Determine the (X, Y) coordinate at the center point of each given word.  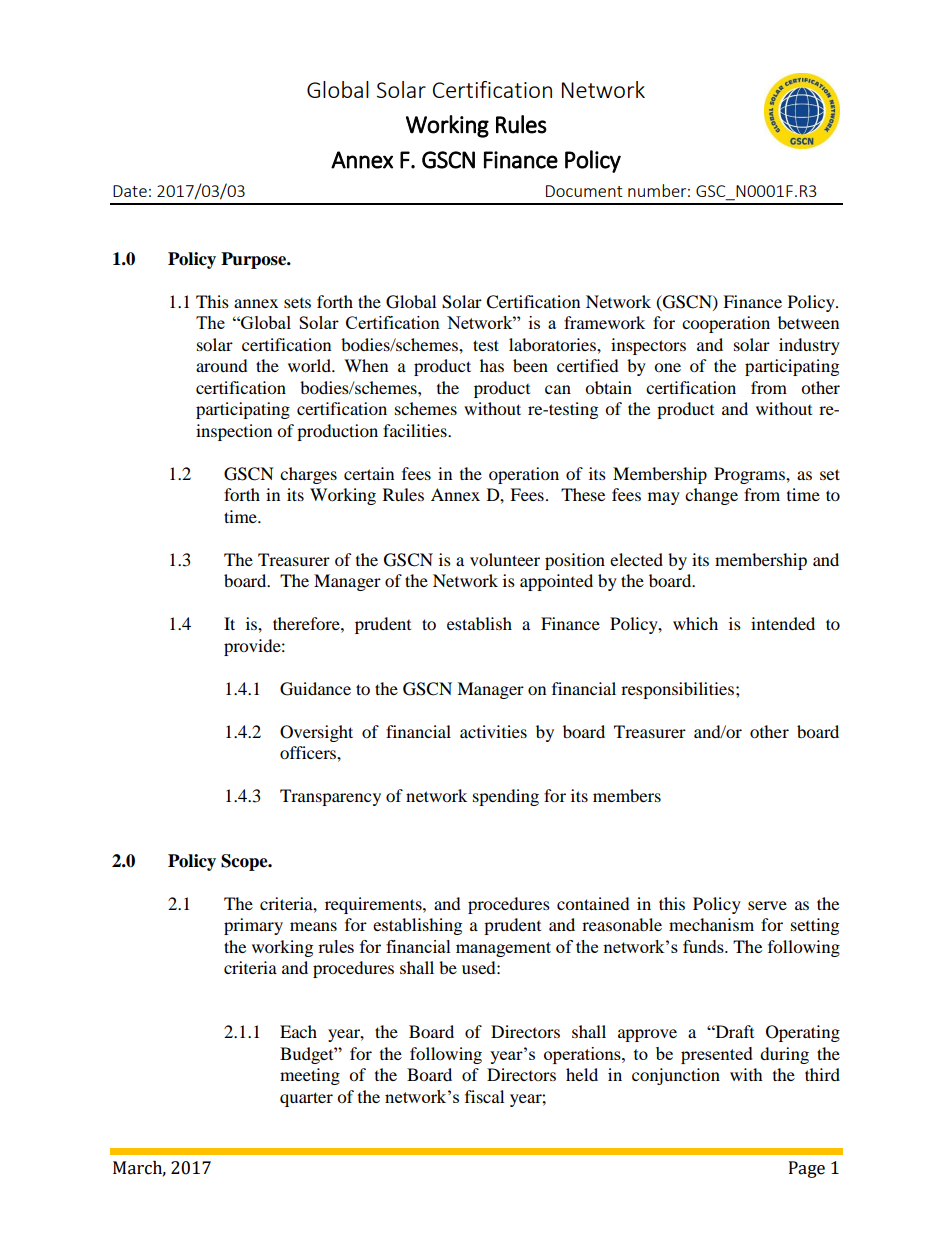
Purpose (255, 260)
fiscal (484, 1096)
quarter (306, 1099)
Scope (245, 862)
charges (308, 475)
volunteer (505, 559)
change (711, 496)
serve (767, 905)
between (808, 322)
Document (584, 191)
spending (506, 797)
